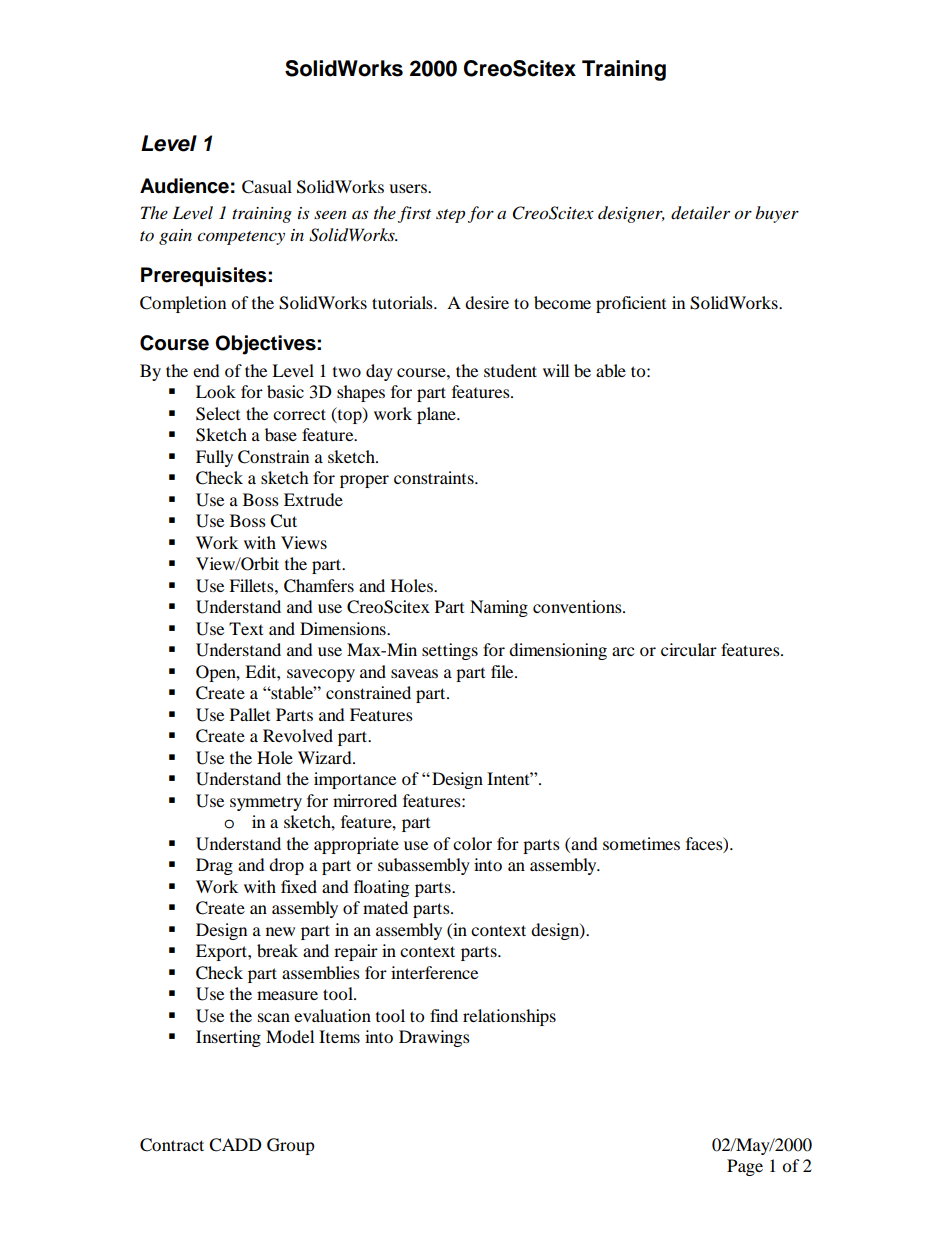  Describe the element at coordinates (241, 238) in the screenshot. I see `competency` at that location.
